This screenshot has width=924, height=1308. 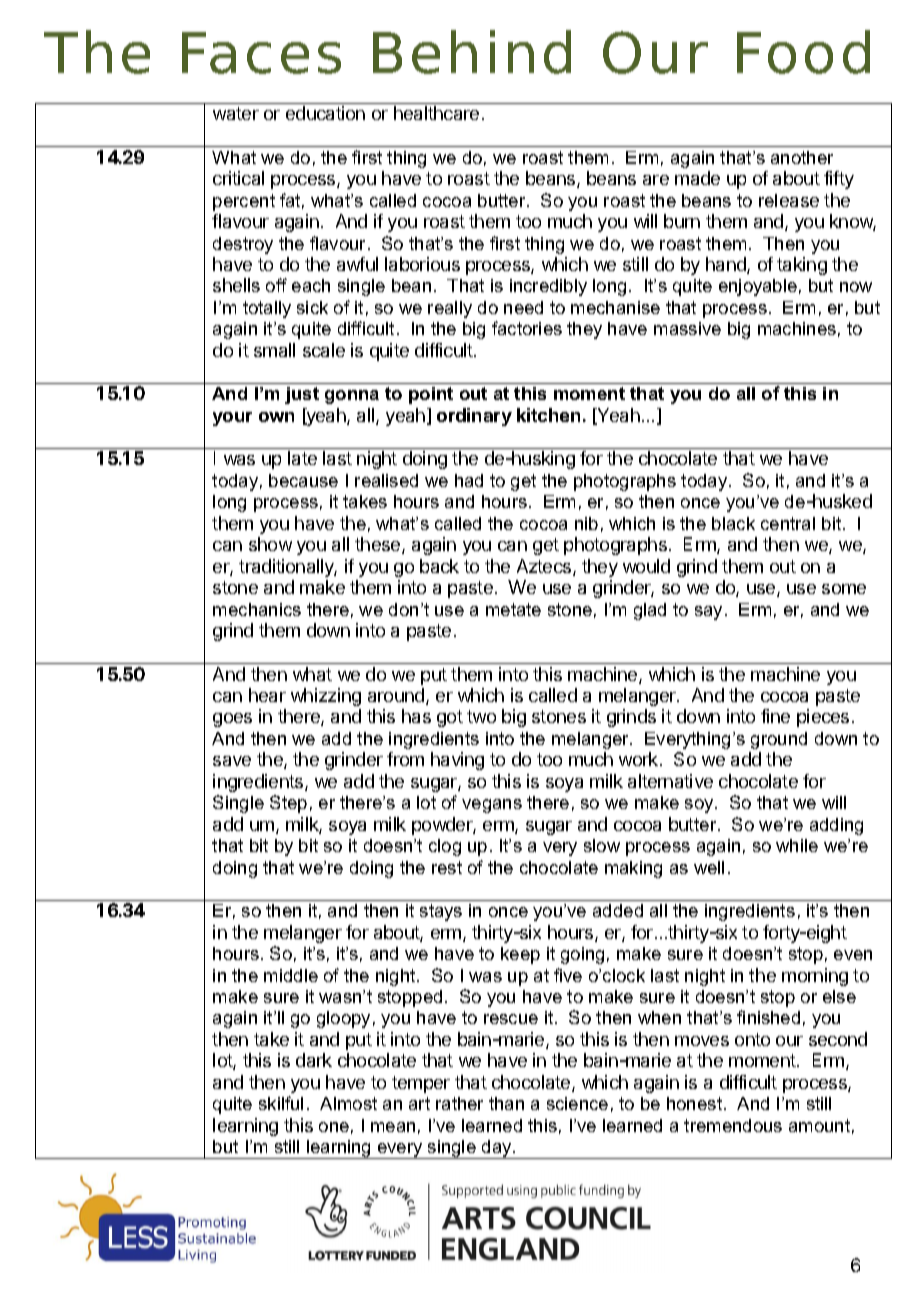 I want to click on gonna, so click(x=352, y=397).
